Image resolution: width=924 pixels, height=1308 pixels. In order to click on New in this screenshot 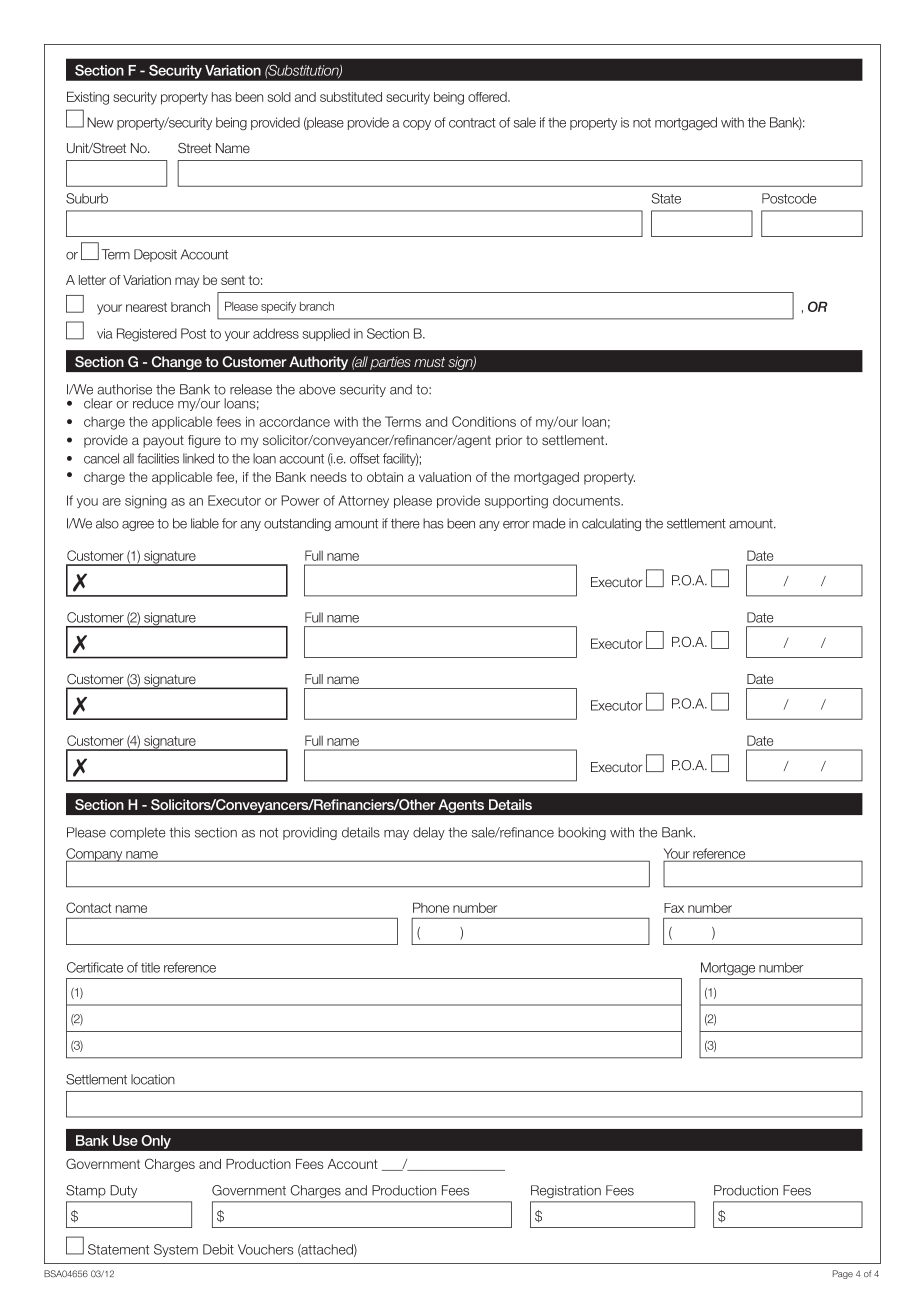, I will do `click(100, 122)`.
